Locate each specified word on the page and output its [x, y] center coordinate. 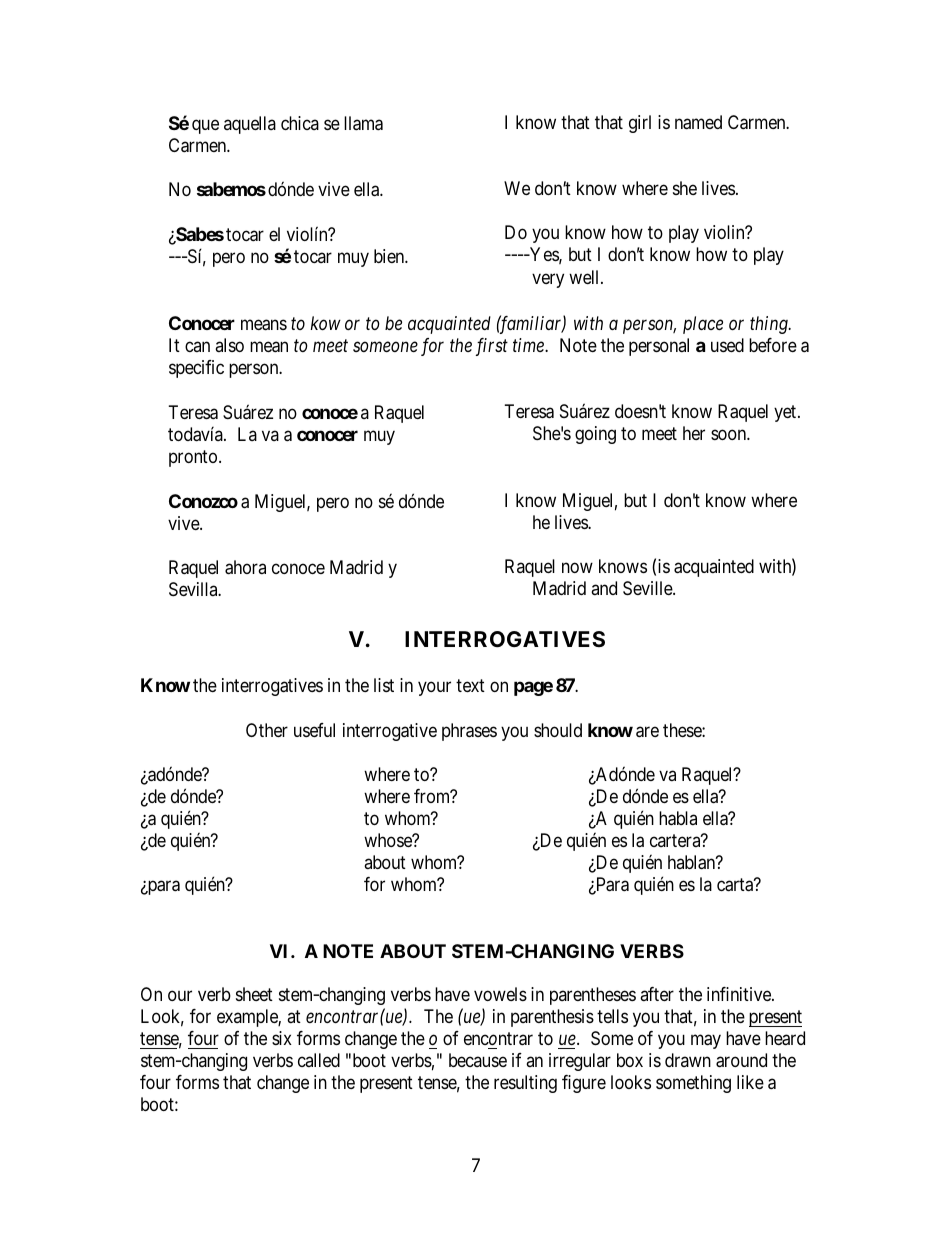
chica [300, 123]
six [282, 1038]
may [706, 1042]
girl [640, 124]
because [478, 1060]
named [698, 122]
